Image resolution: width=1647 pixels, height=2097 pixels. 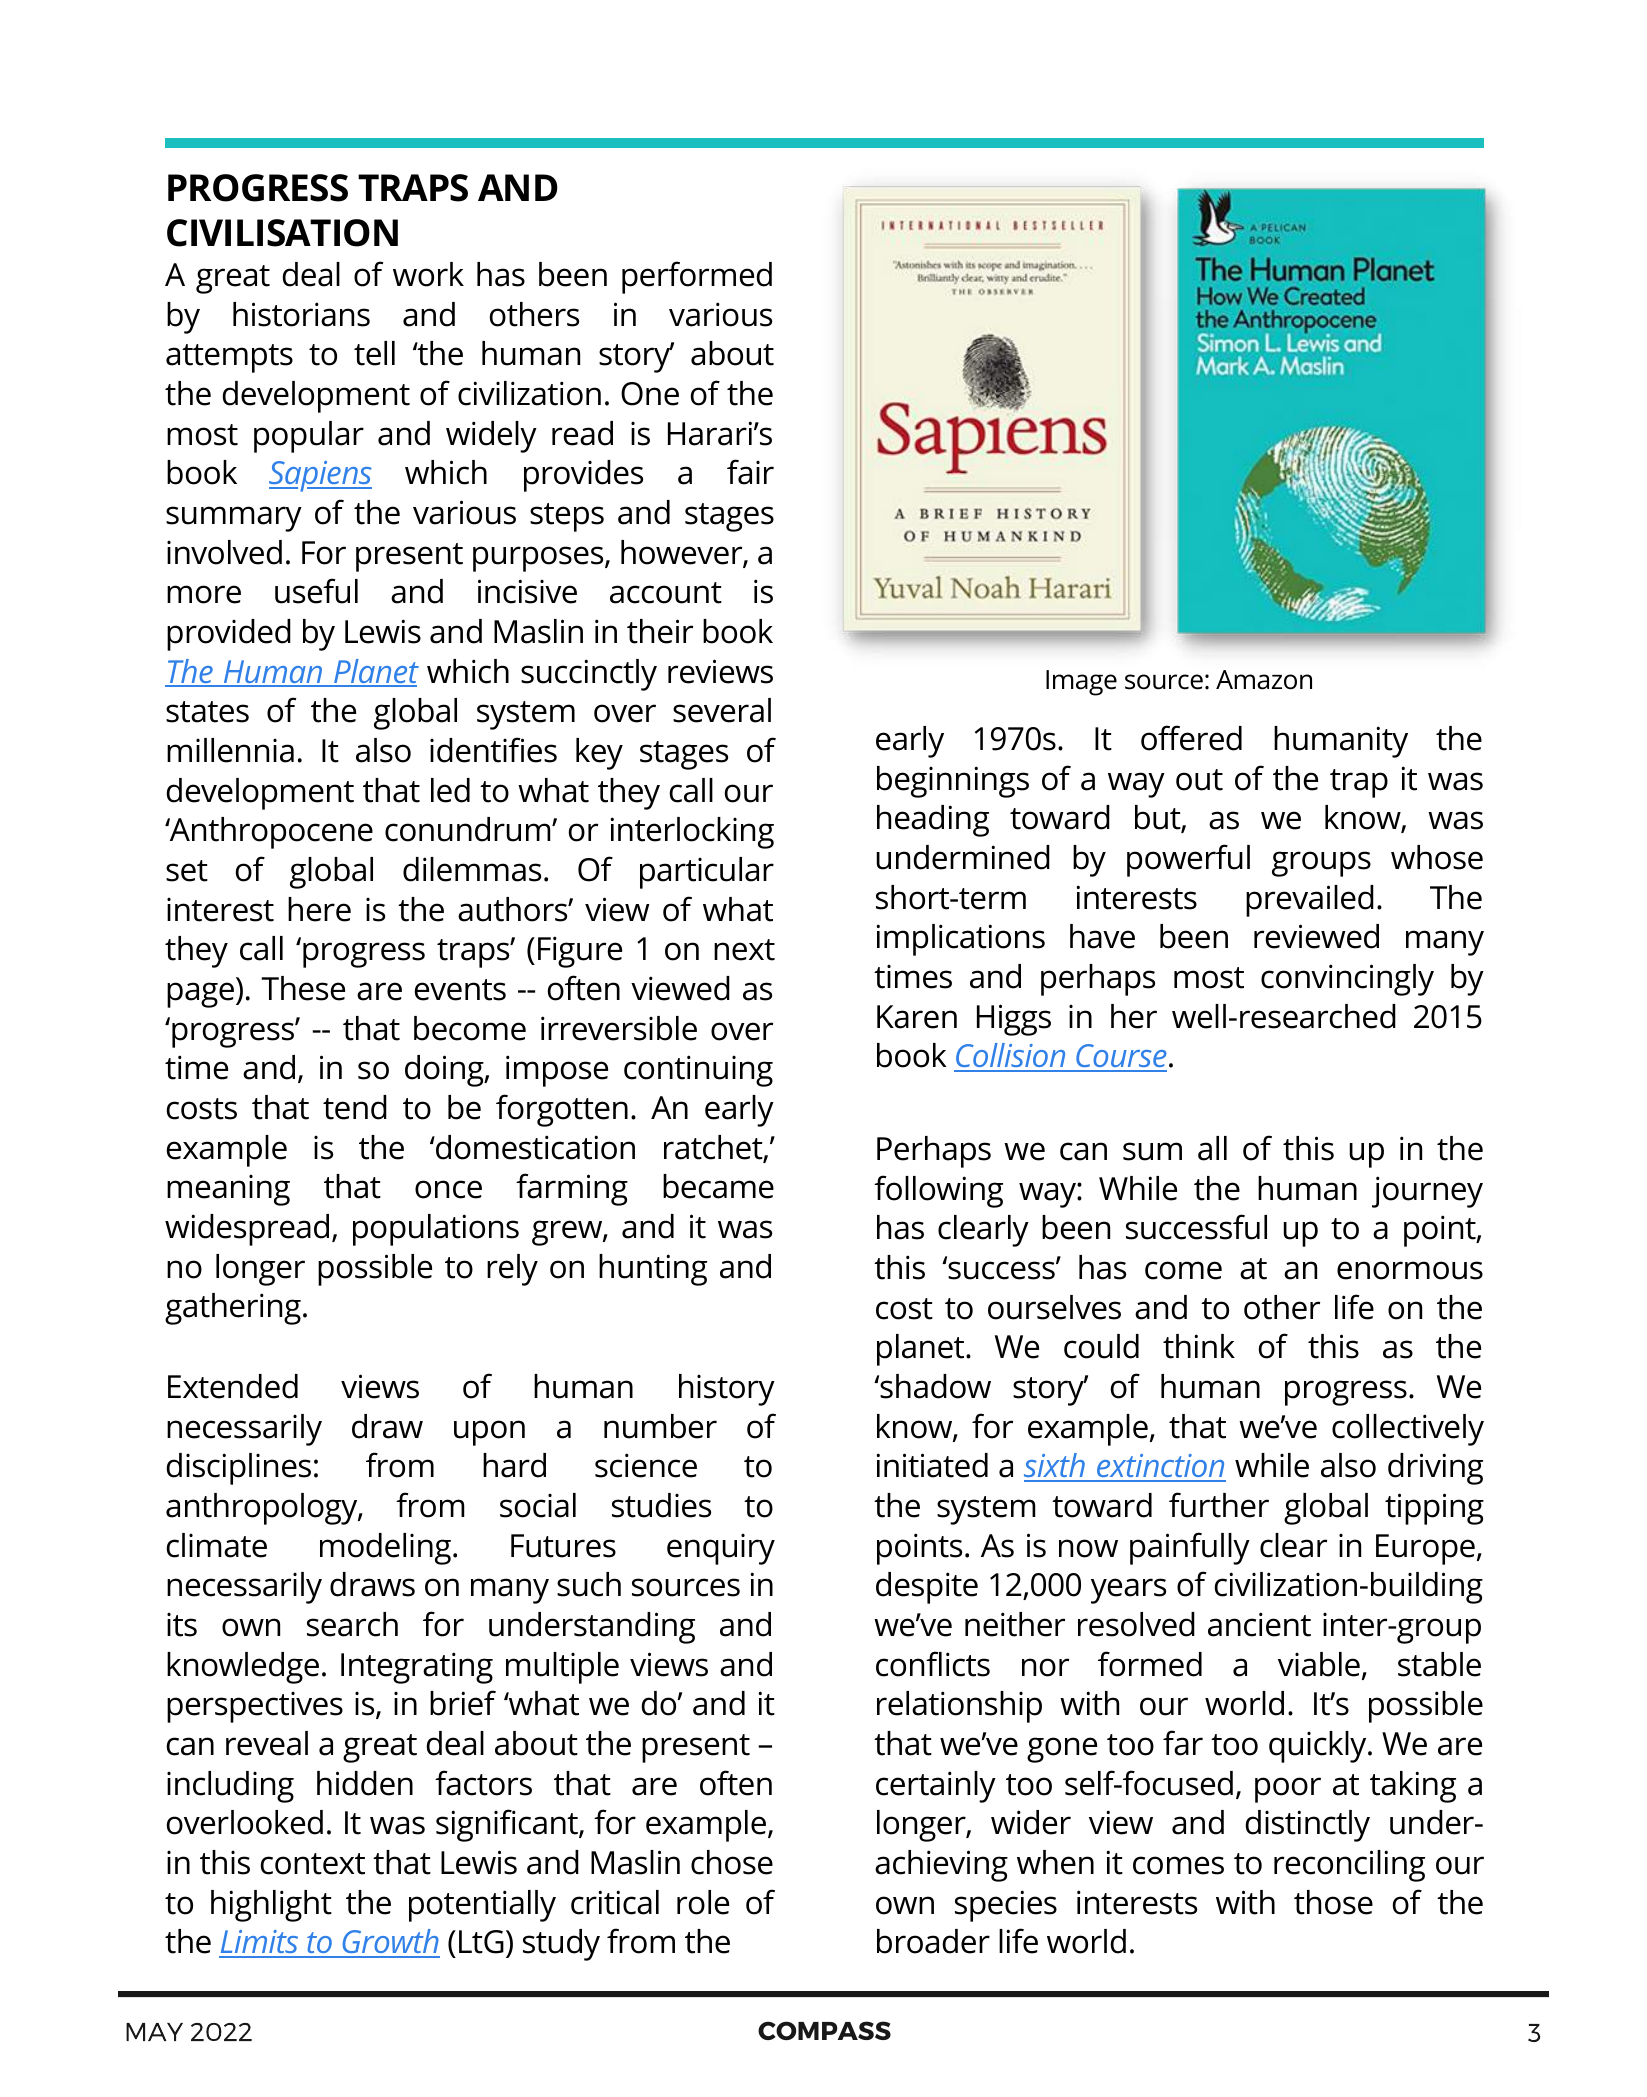 What do you see at coordinates (228, 1190) in the image?
I see `meaning` at bounding box center [228, 1190].
